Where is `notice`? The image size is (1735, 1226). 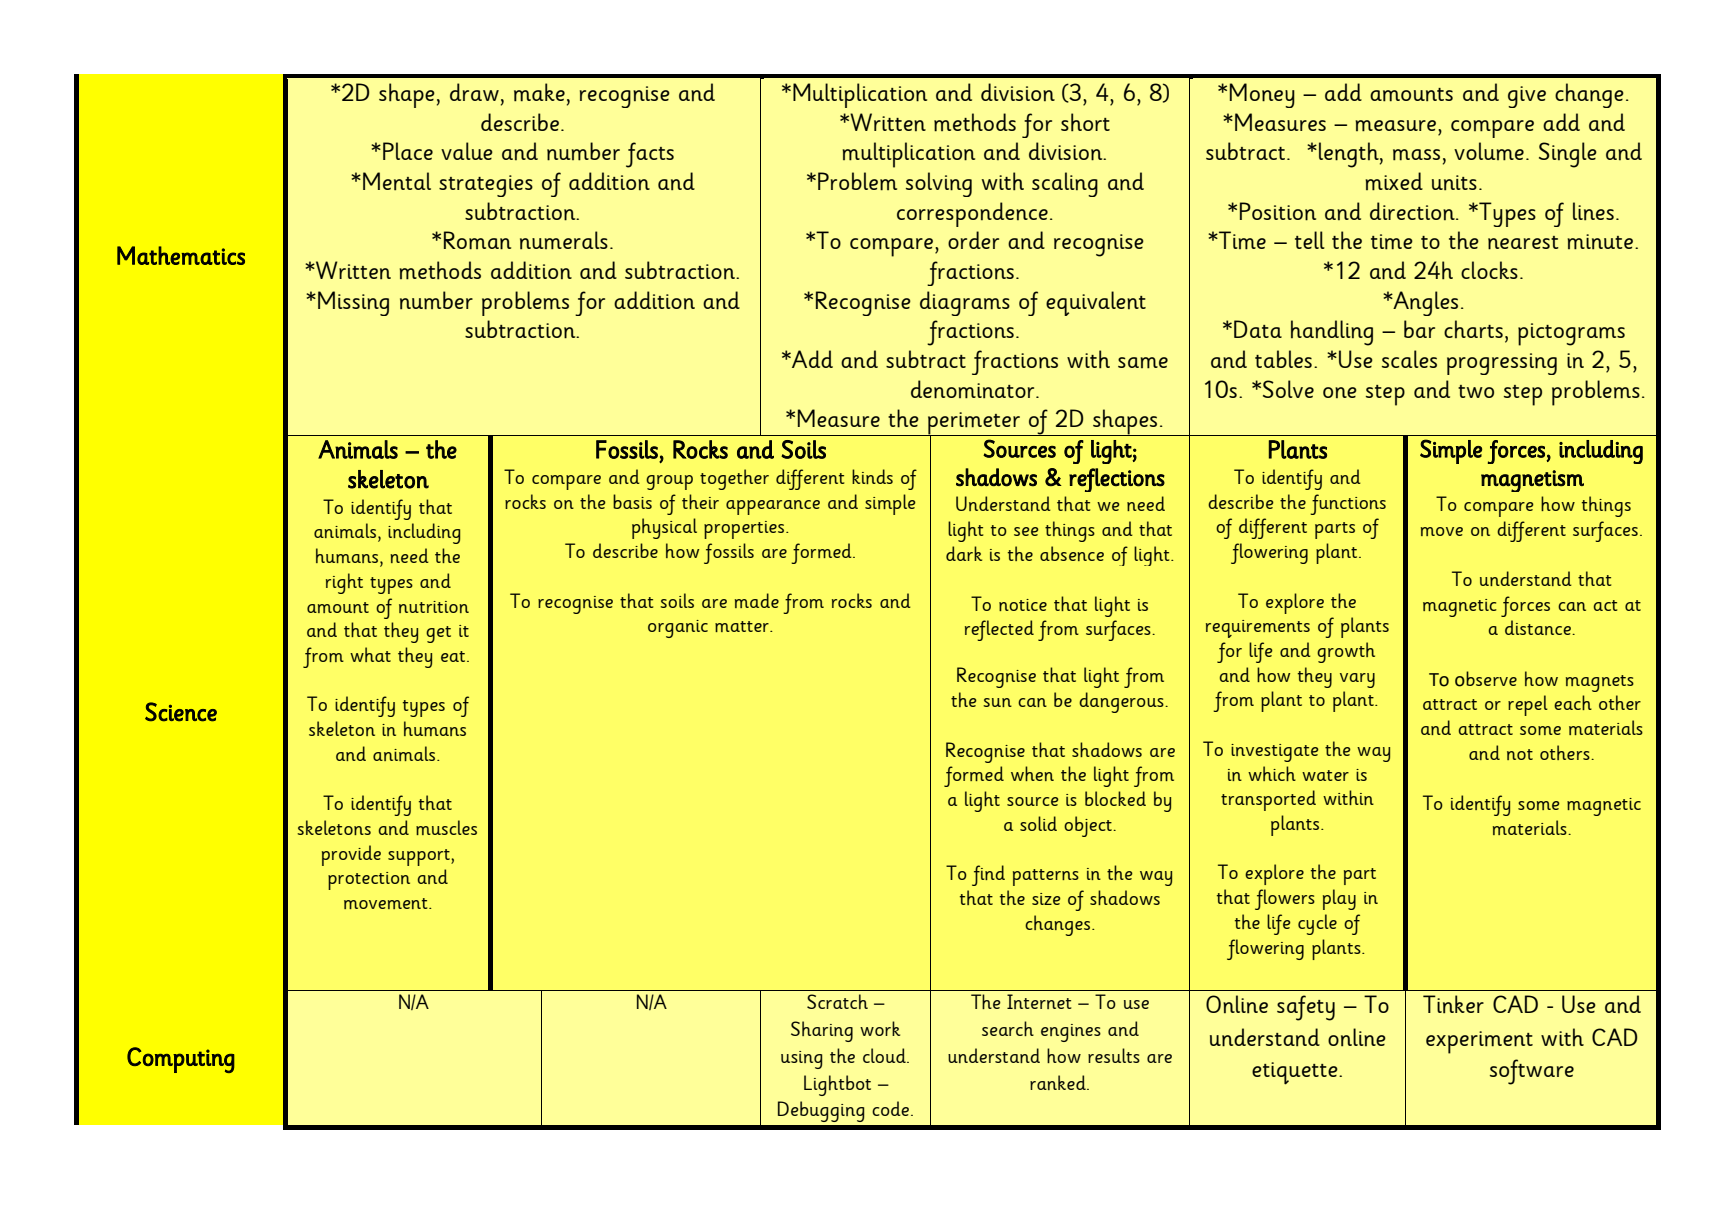 notice is located at coordinates (1023, 605).
